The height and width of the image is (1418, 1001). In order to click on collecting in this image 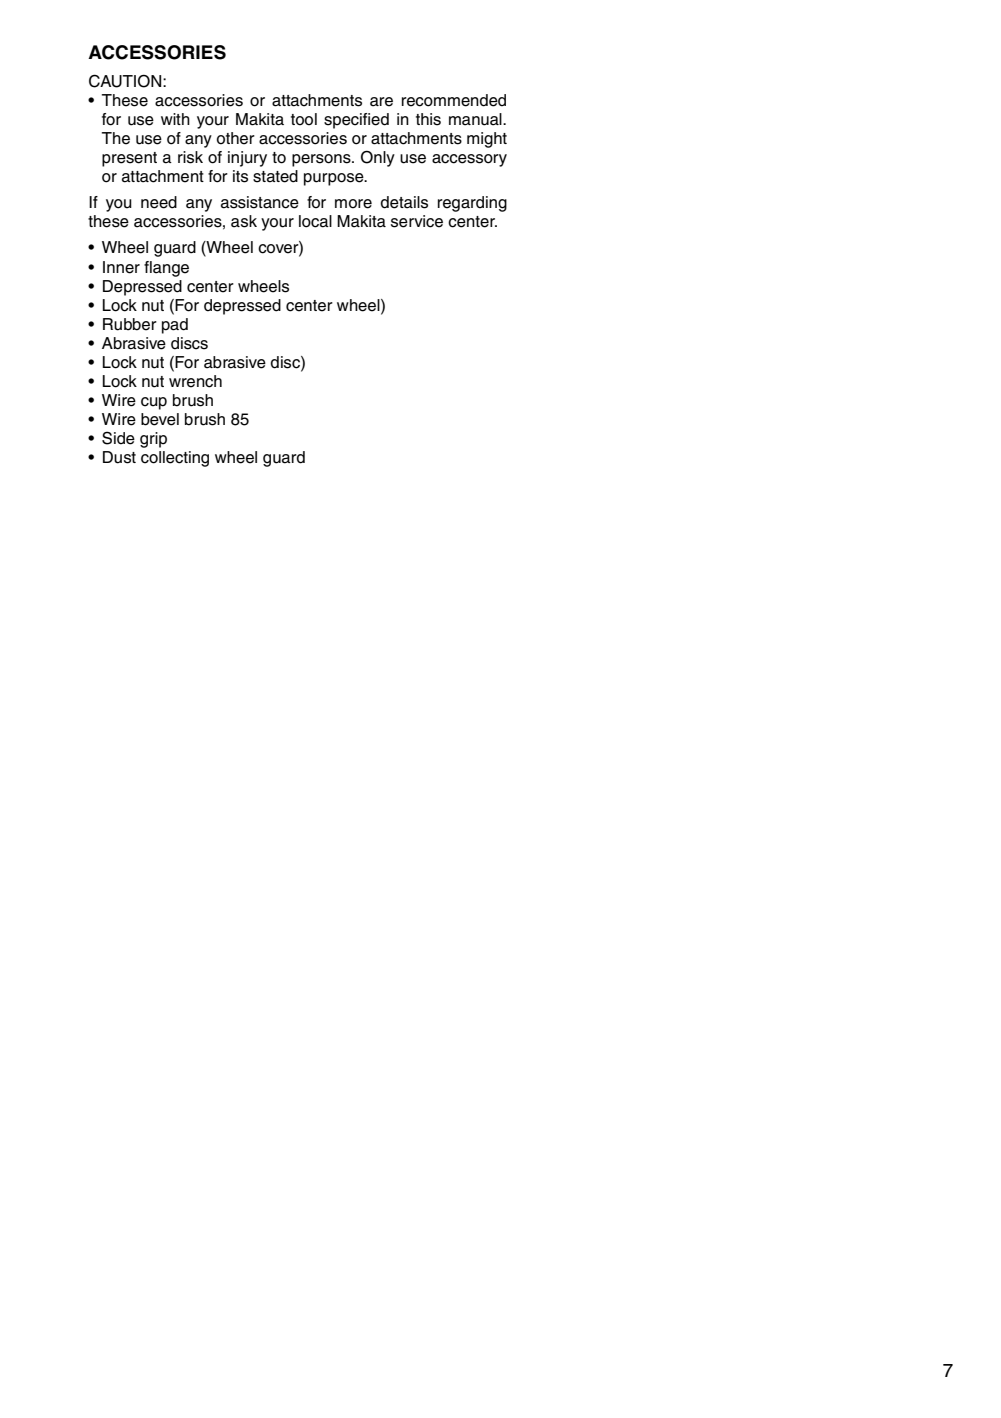, I will do `click(175, 459)`.
